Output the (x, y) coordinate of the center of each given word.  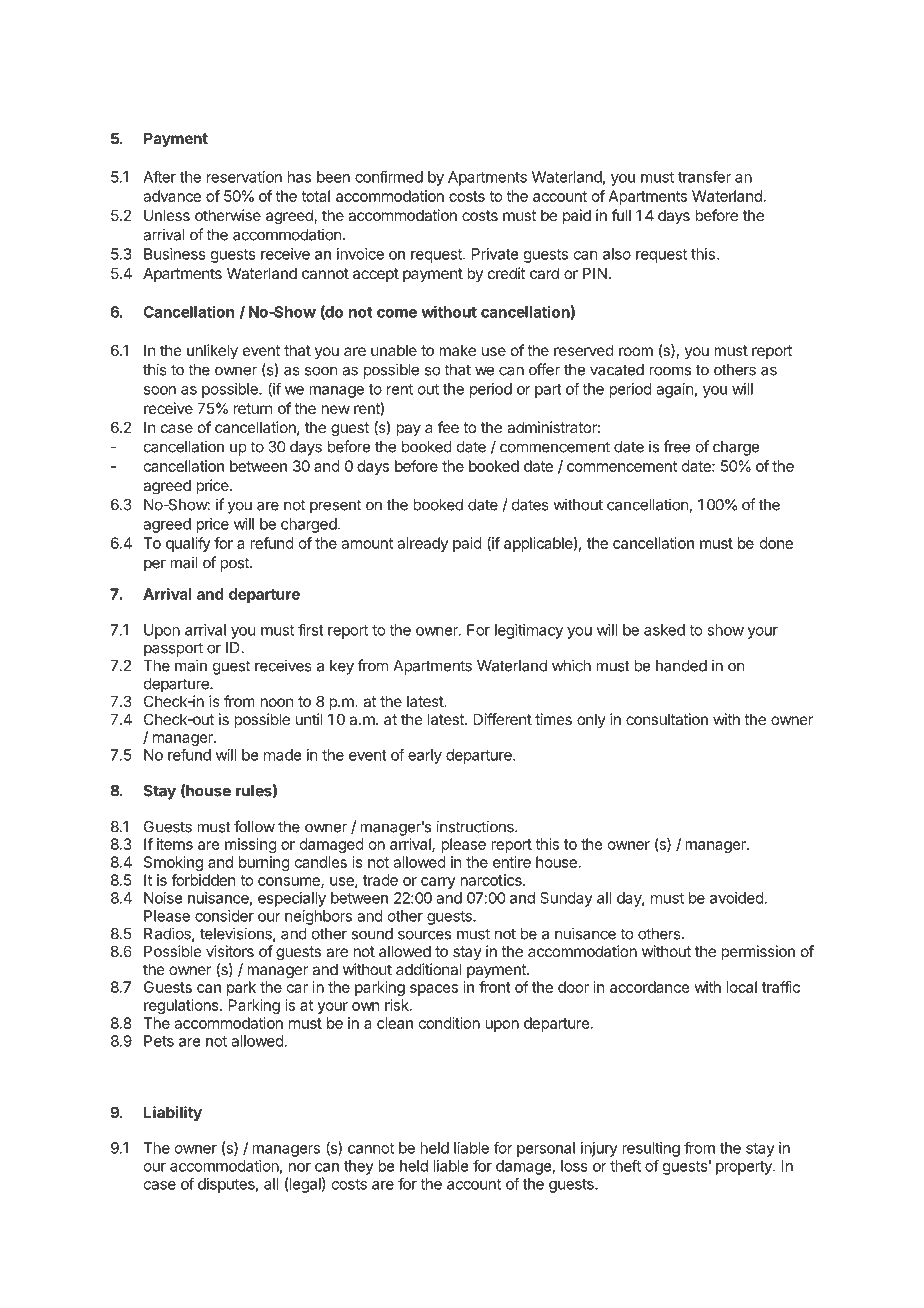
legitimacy (529, 631)
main (191, 665)
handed (681, 666)
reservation (244, 177)
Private (495, 254)
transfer (704, 177)
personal (546, 1149)
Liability (173, 1113)
